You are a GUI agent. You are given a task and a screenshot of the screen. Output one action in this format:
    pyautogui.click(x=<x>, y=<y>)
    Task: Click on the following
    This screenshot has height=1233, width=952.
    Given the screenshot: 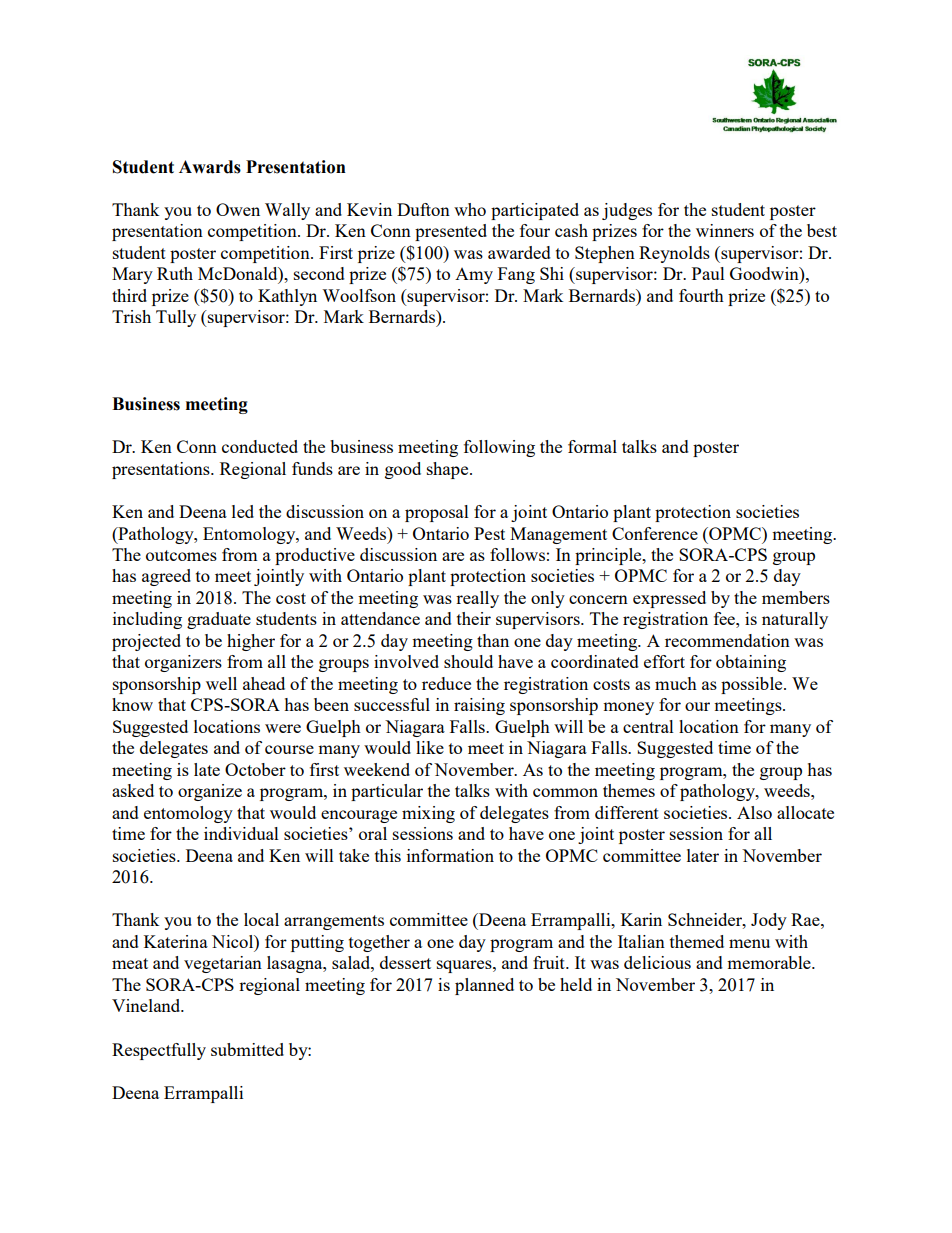 What is the action you would take?
    pyautogui.click(x=499, y=448)
